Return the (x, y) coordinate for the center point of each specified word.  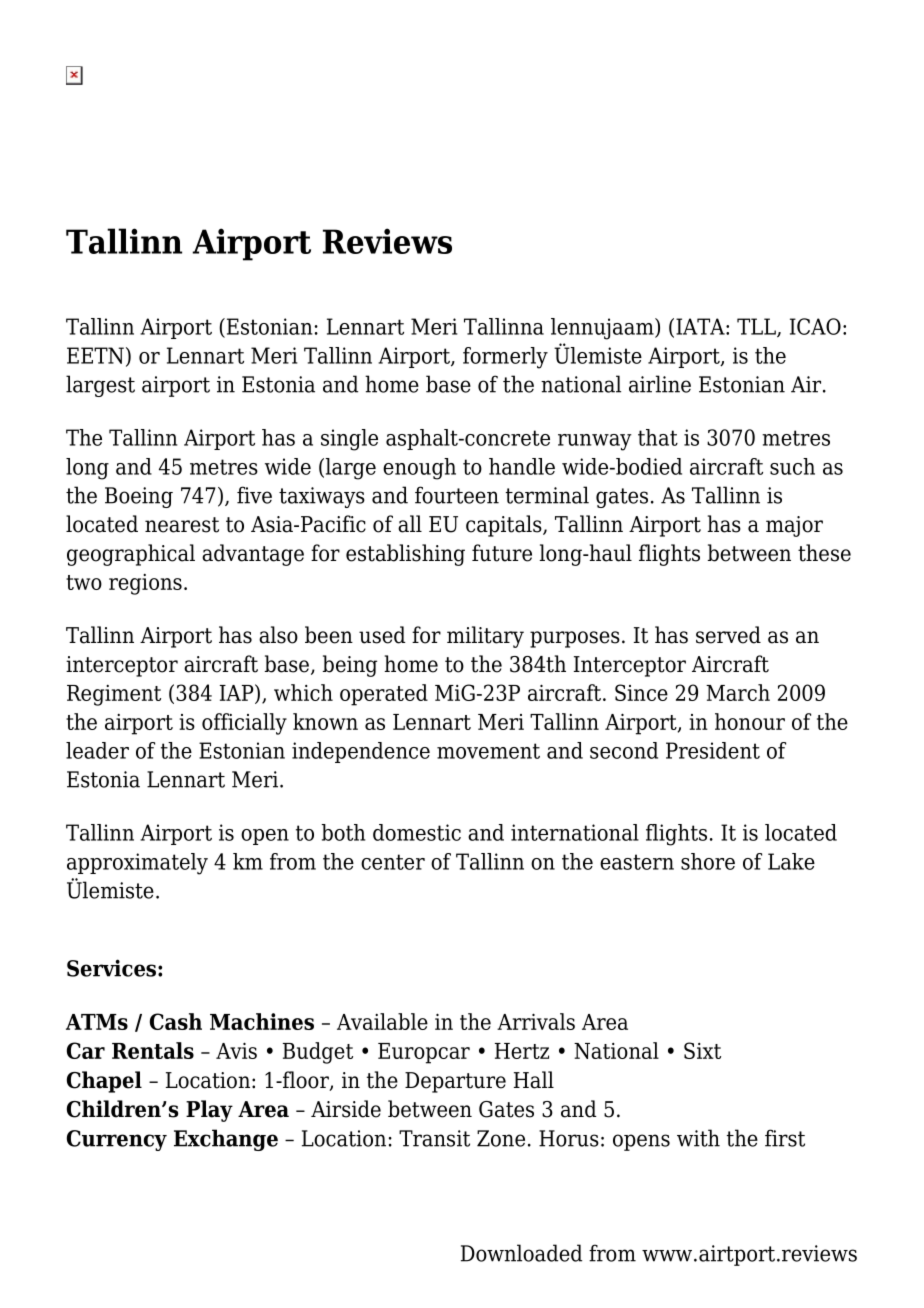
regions (145, 584)
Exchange (226, 1140)
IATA (701, 326)
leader (97, 750)
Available (382, 1021)
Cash (176, 1021)
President (713, 750)
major (794, 526)
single (349, 440)
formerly (505, 358)
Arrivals (536, 1021)
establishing (405, 555)
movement (488, 751)
